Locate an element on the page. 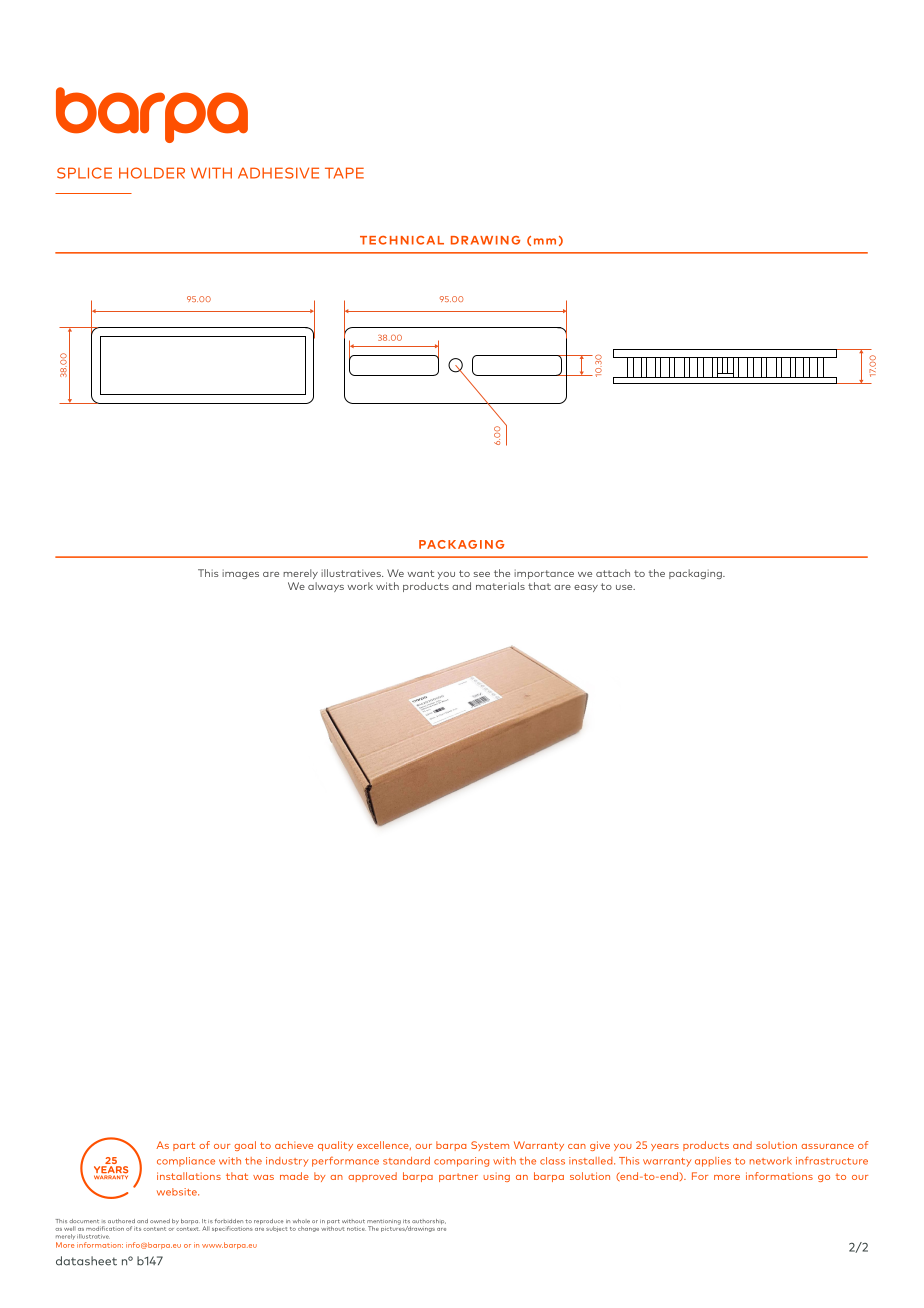  content is located at coordinates (154, 1229).
